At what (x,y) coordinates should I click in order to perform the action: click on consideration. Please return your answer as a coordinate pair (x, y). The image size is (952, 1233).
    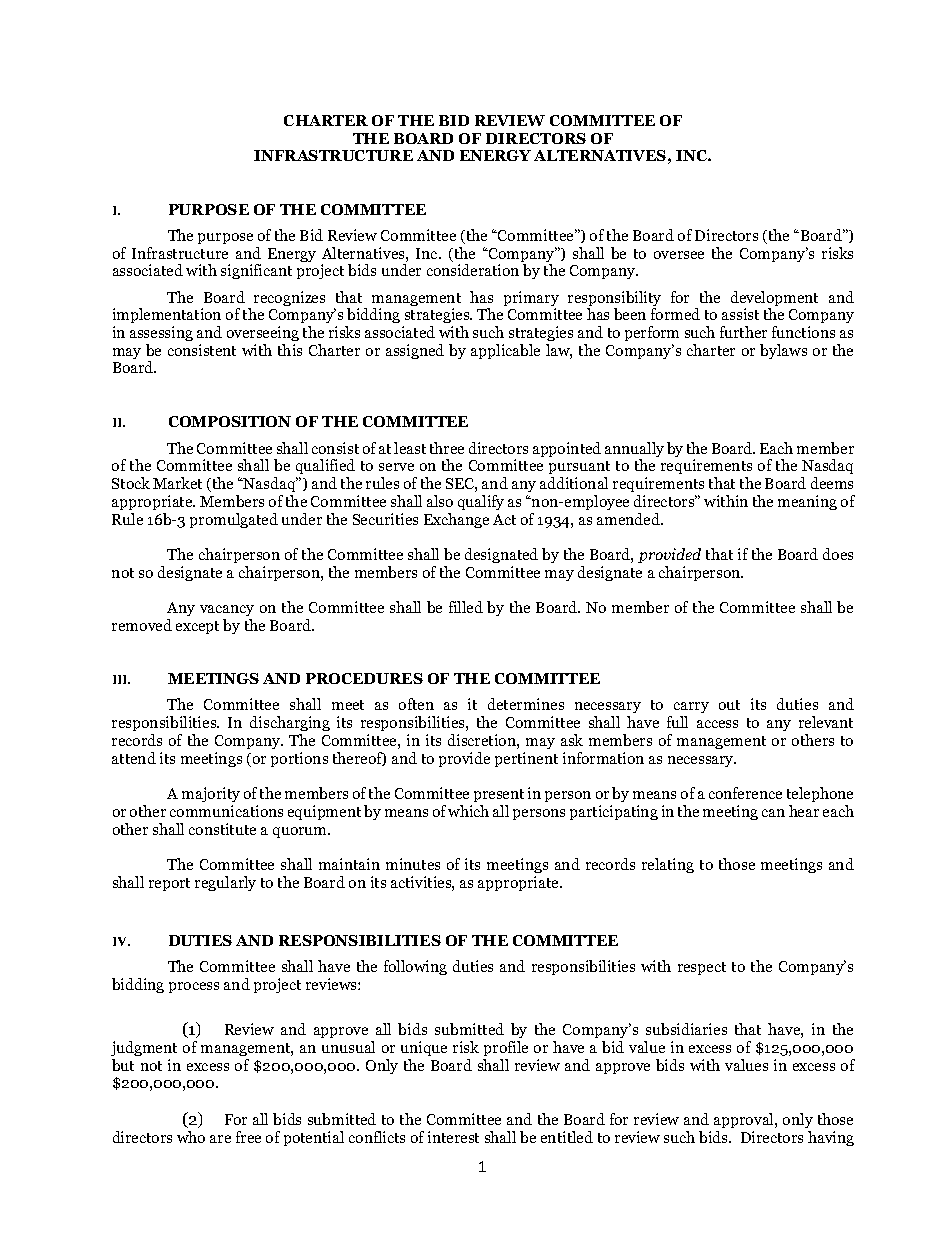
    Looking at the image, I should click on (473, 270).
